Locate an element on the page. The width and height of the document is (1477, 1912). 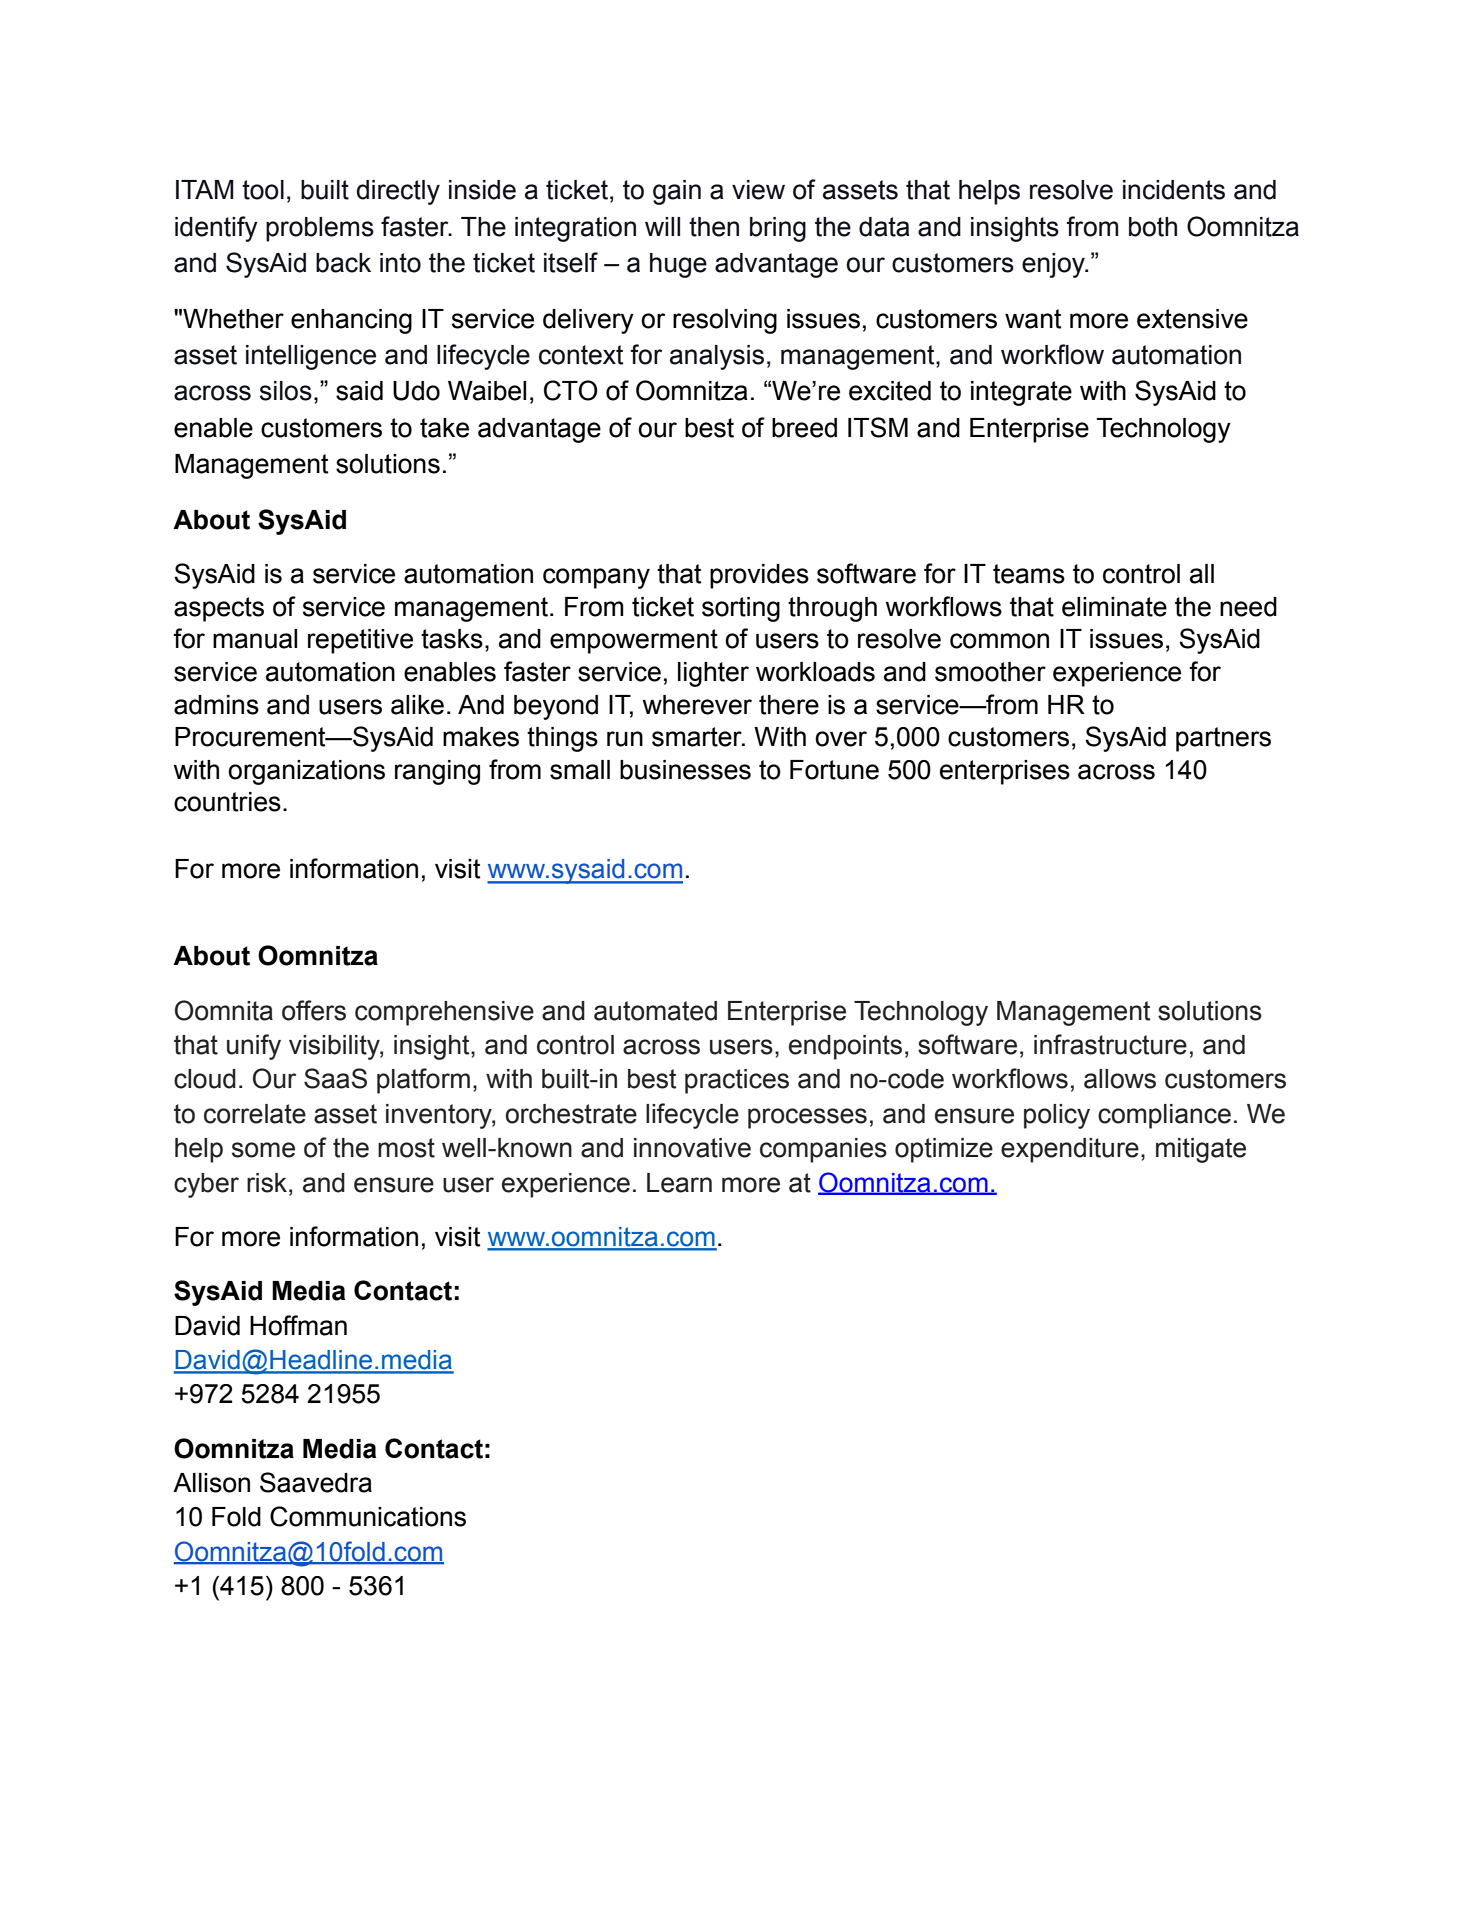
both is located at coordinates (1153, 227).
